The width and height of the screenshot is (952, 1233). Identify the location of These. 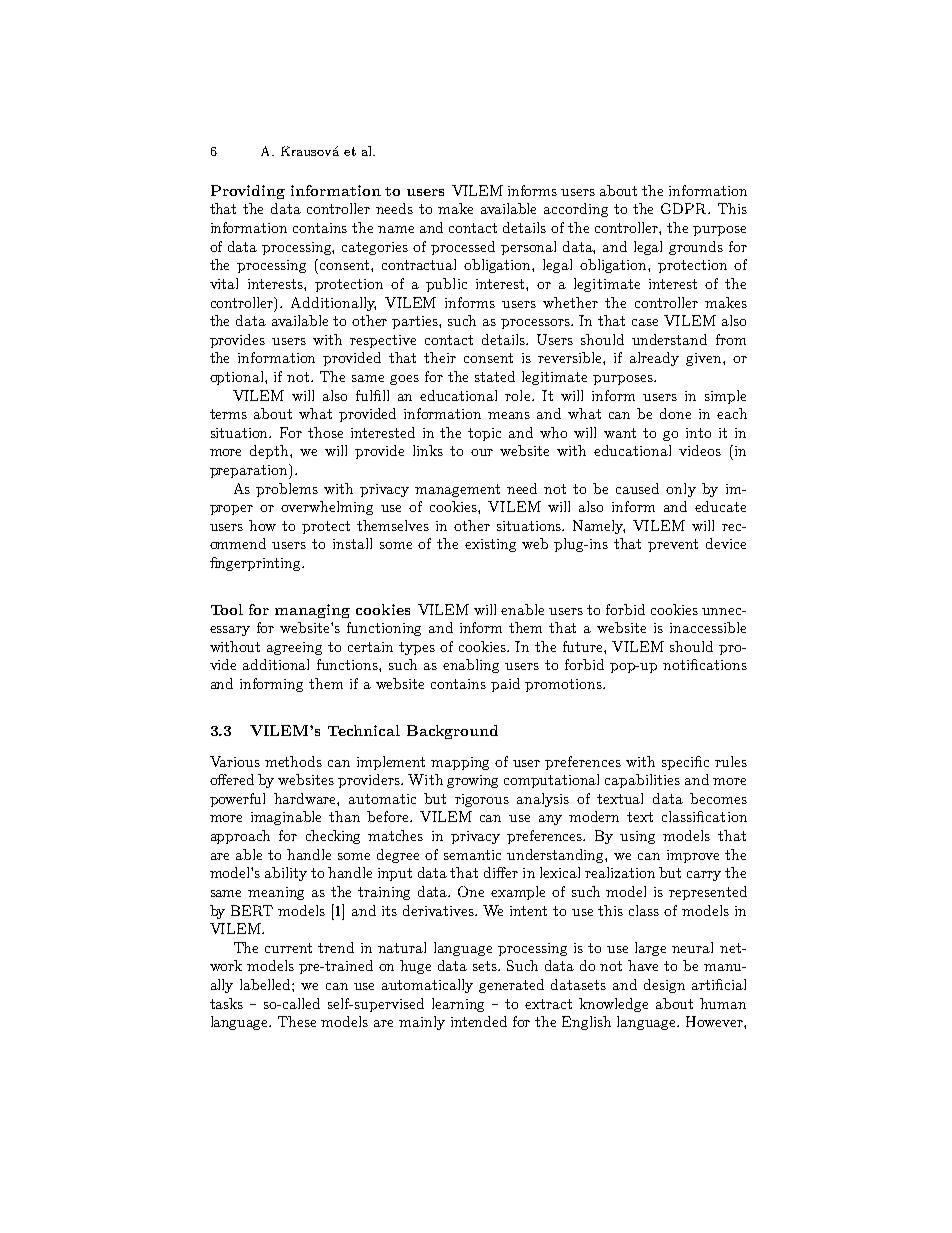
(297, 1021).
